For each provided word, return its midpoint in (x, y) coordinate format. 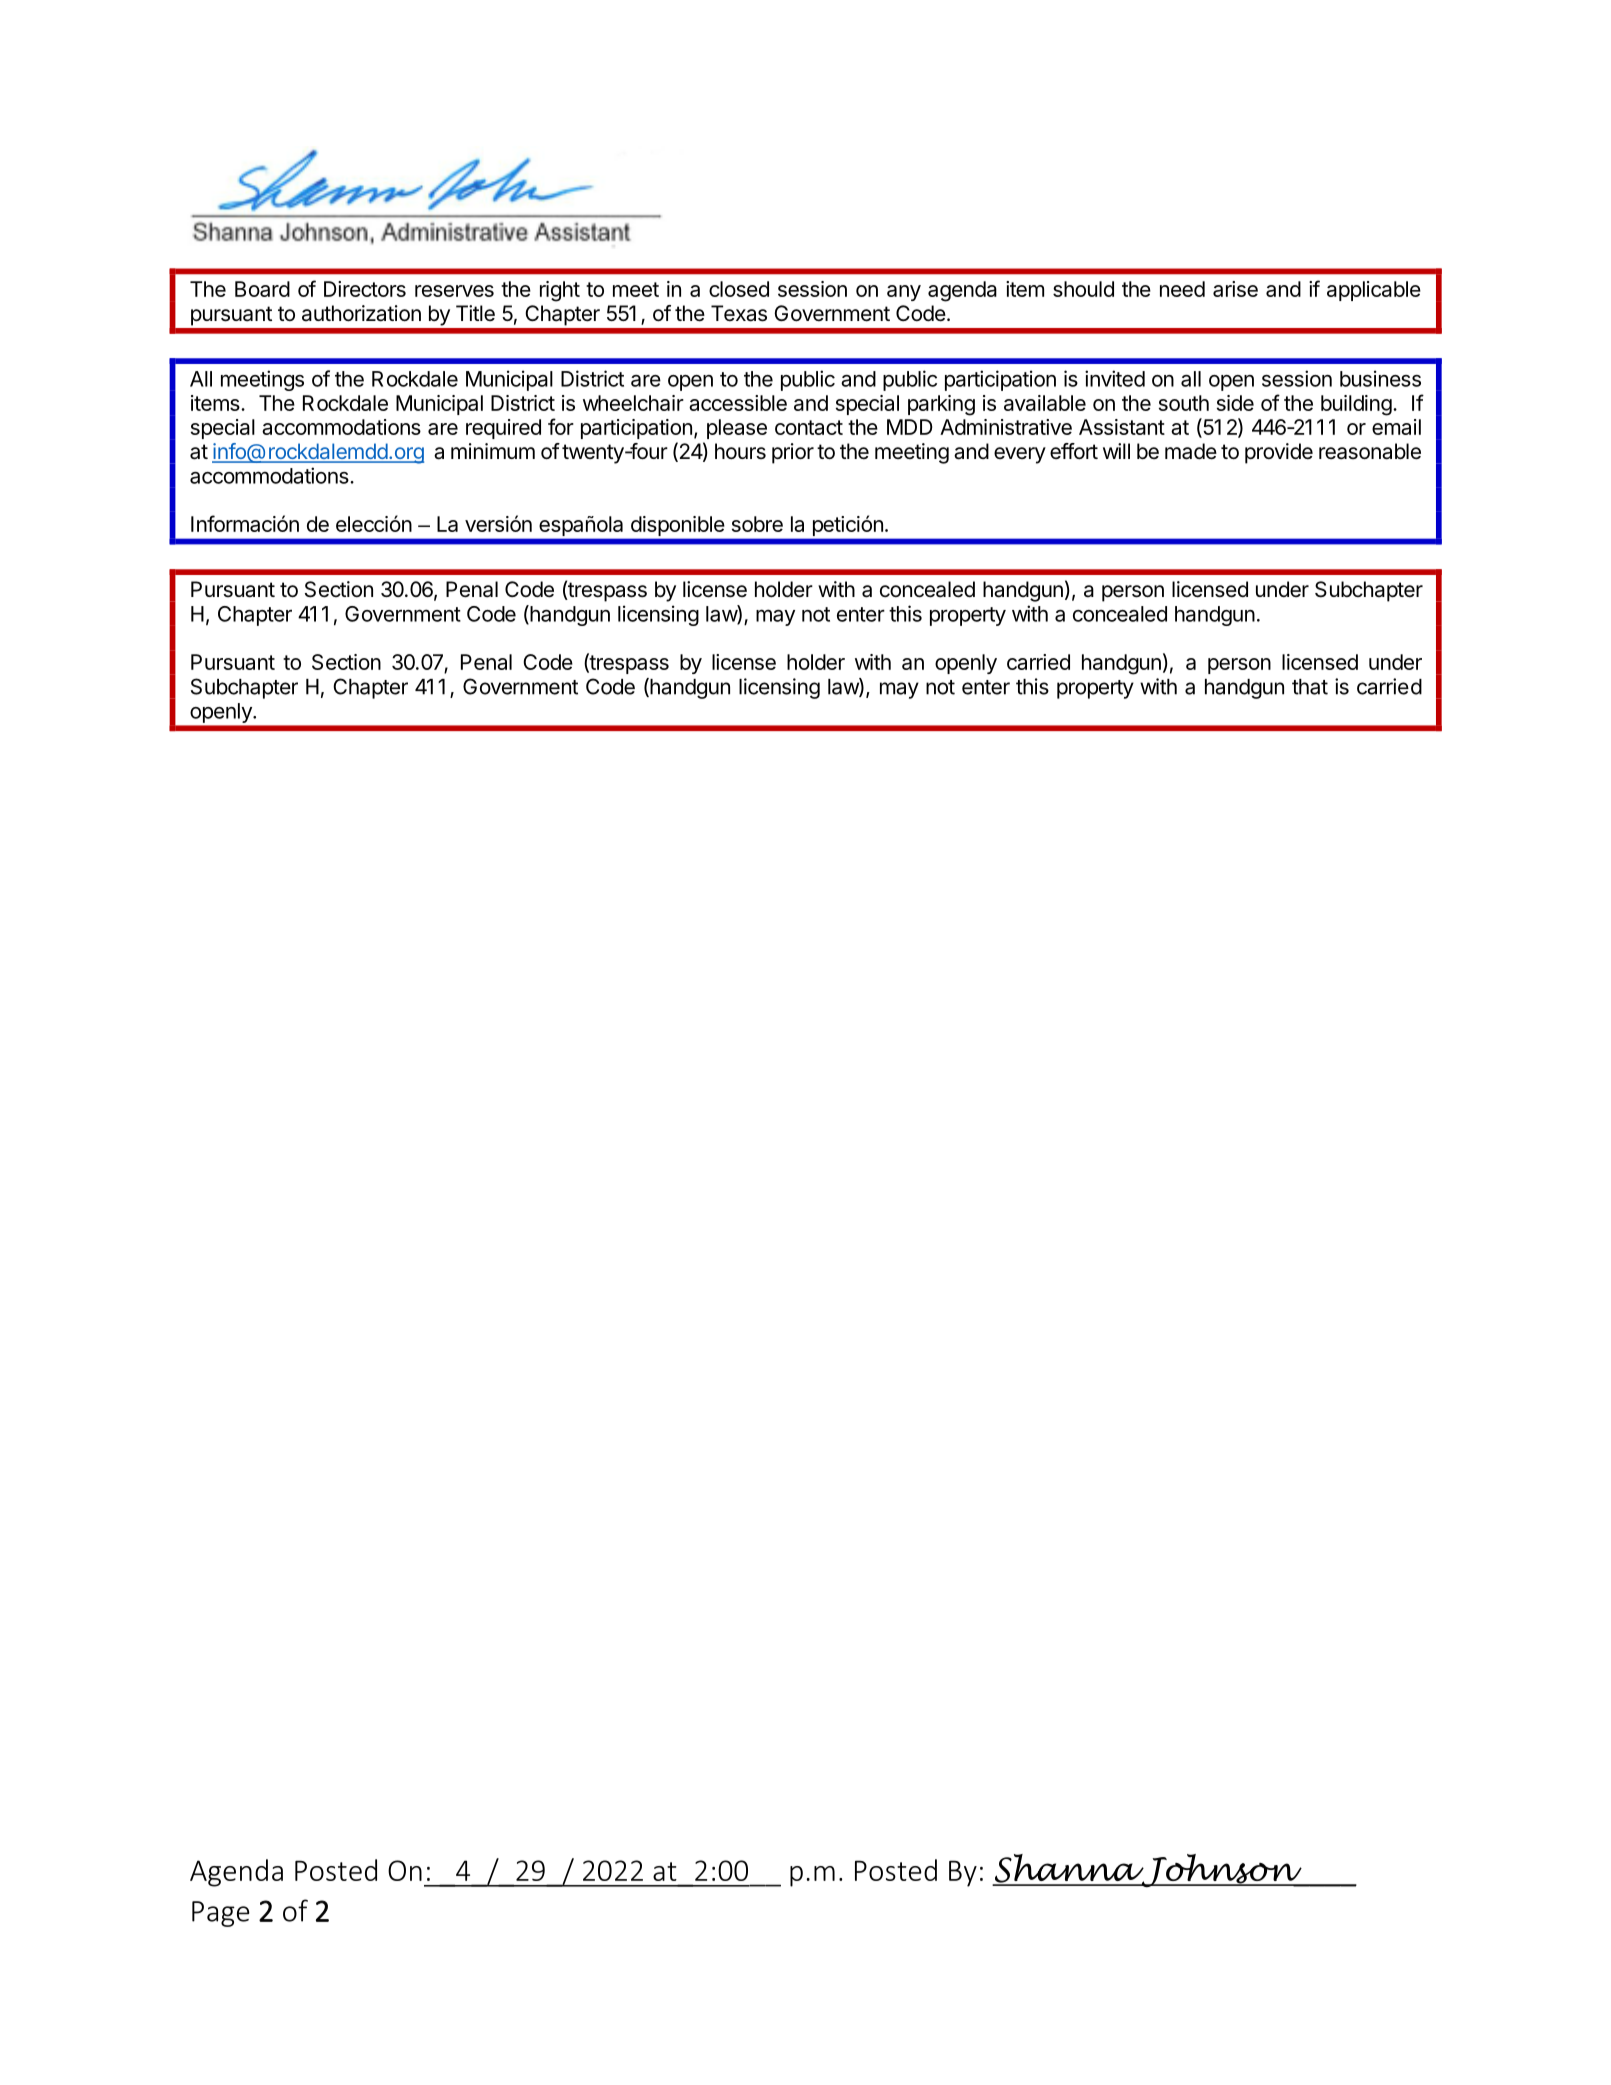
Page (221, 1914)
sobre (757, 524)
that (1310, 687)
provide (1279, 453)
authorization (361, 313)
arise (1235, 289)
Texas (739, 313)
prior (793, 453)
